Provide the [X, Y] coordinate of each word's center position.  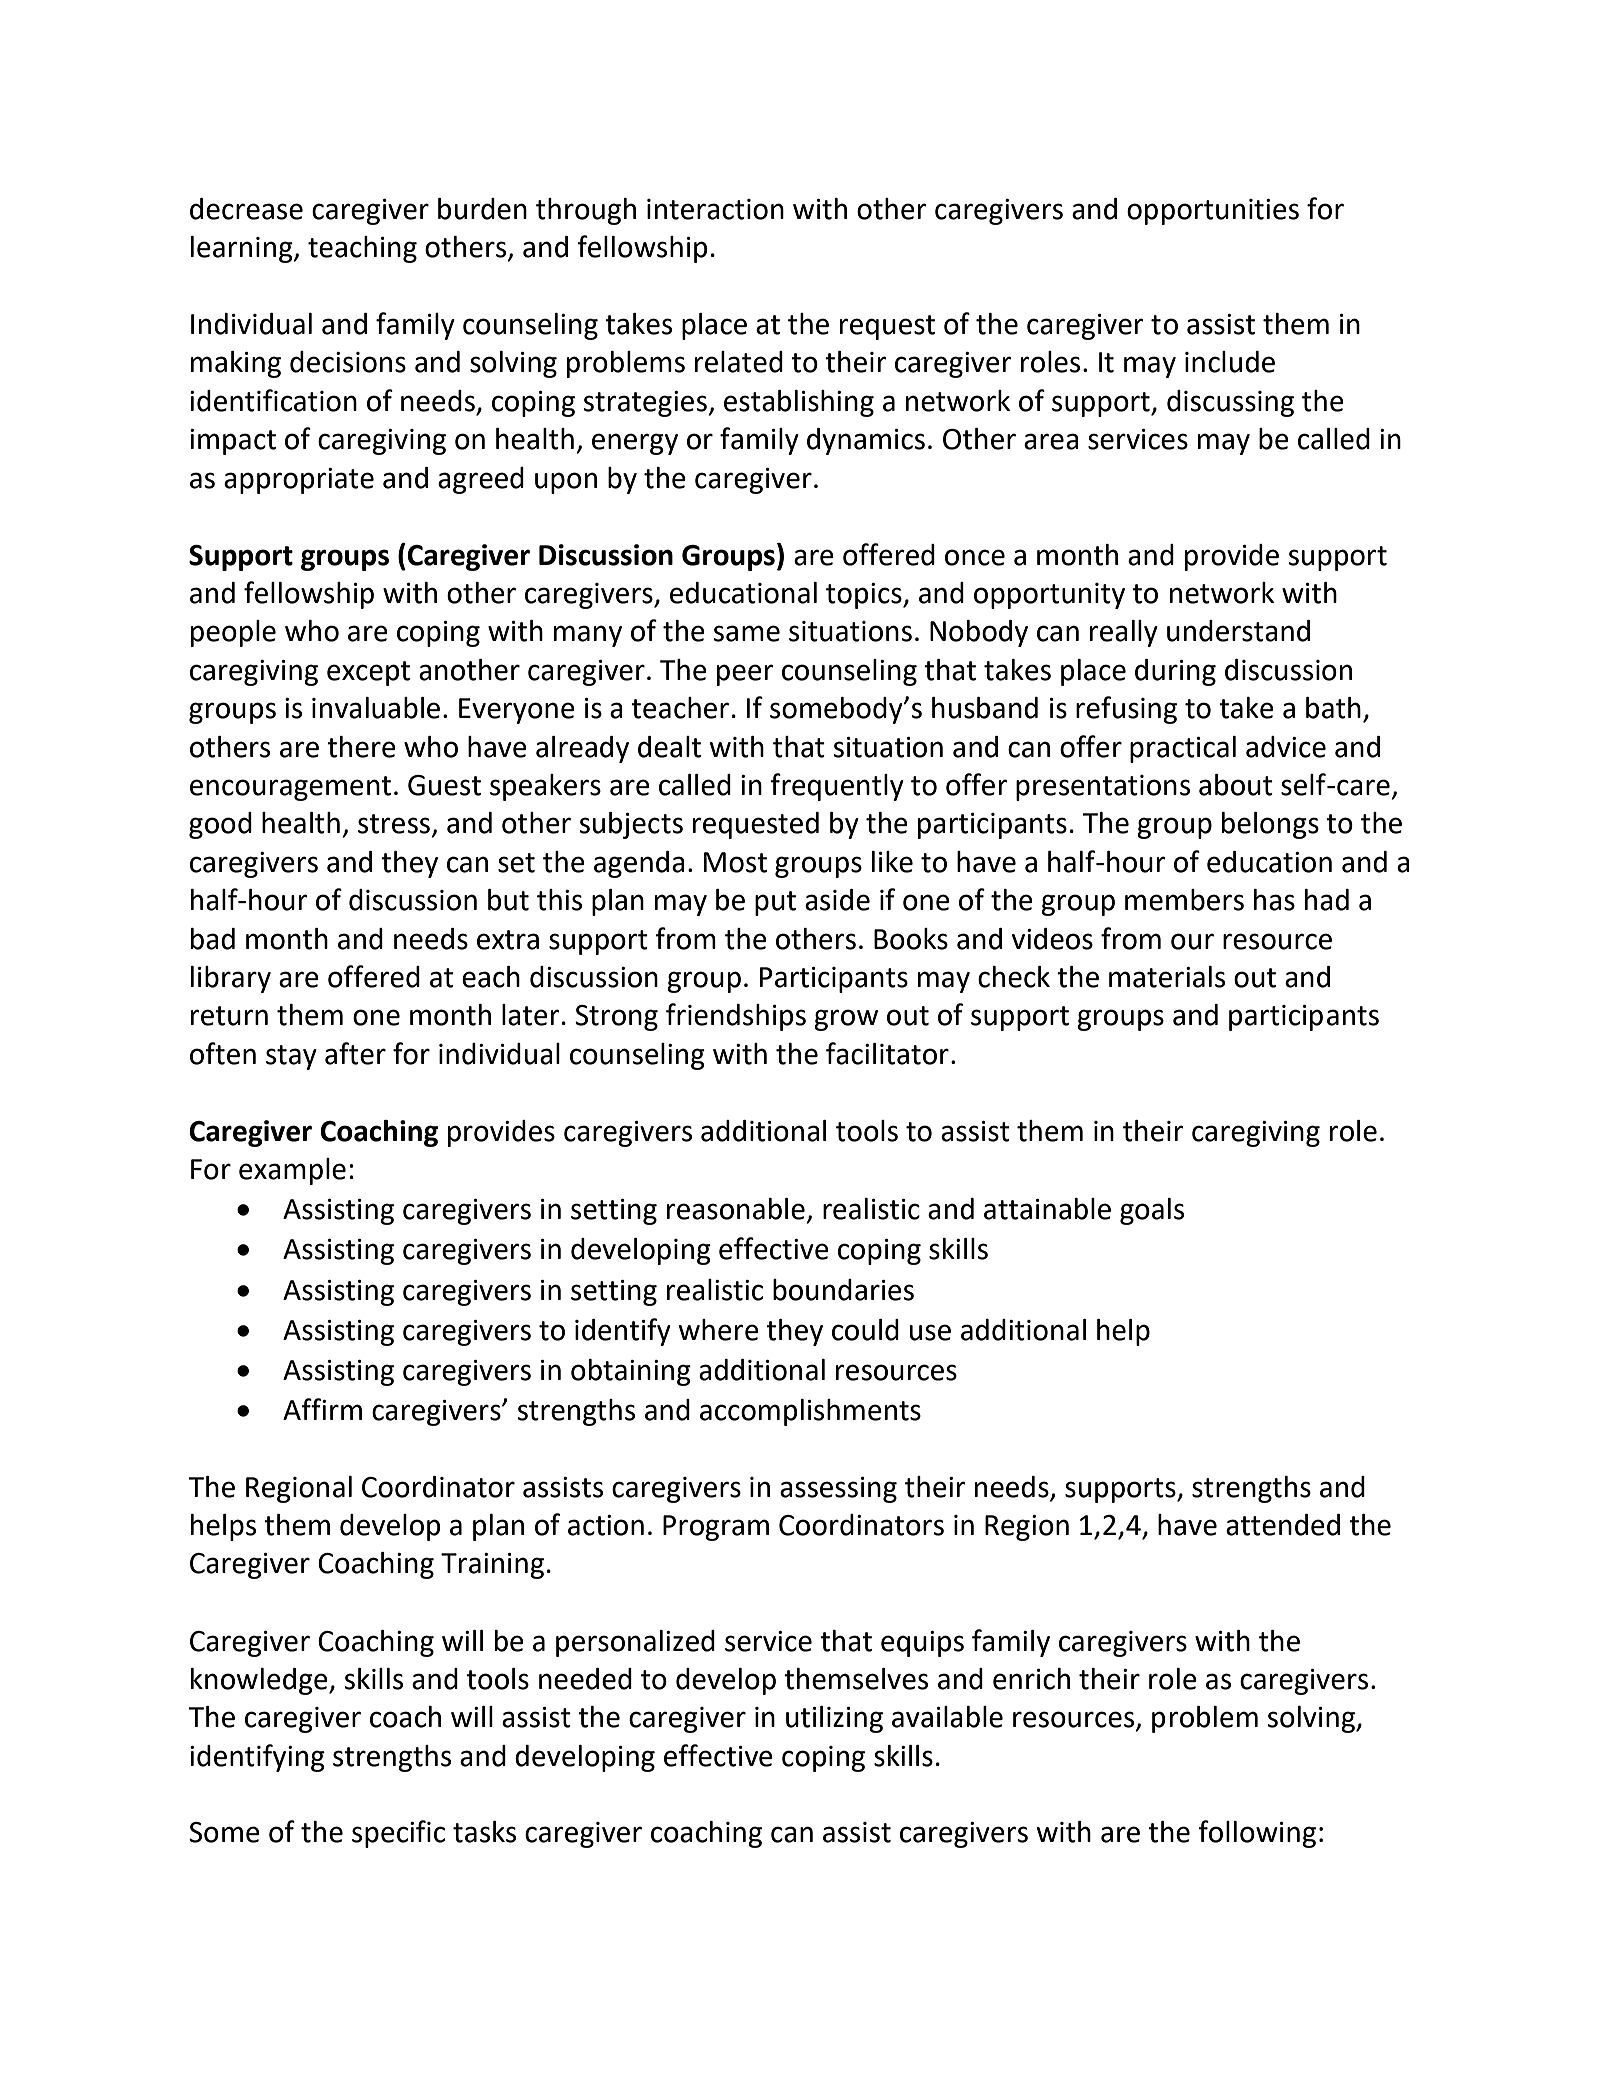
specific [398, 1834]
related [739, 362]
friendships [736, 1017]
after [355, 1053]
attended [1283, 1525]
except [368, 673]
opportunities [1213, 212]
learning [243, 249]
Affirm [322, 1409]
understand [1238, 631]
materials [1167, 977]
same [747, 633]
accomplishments [810, 1412]
